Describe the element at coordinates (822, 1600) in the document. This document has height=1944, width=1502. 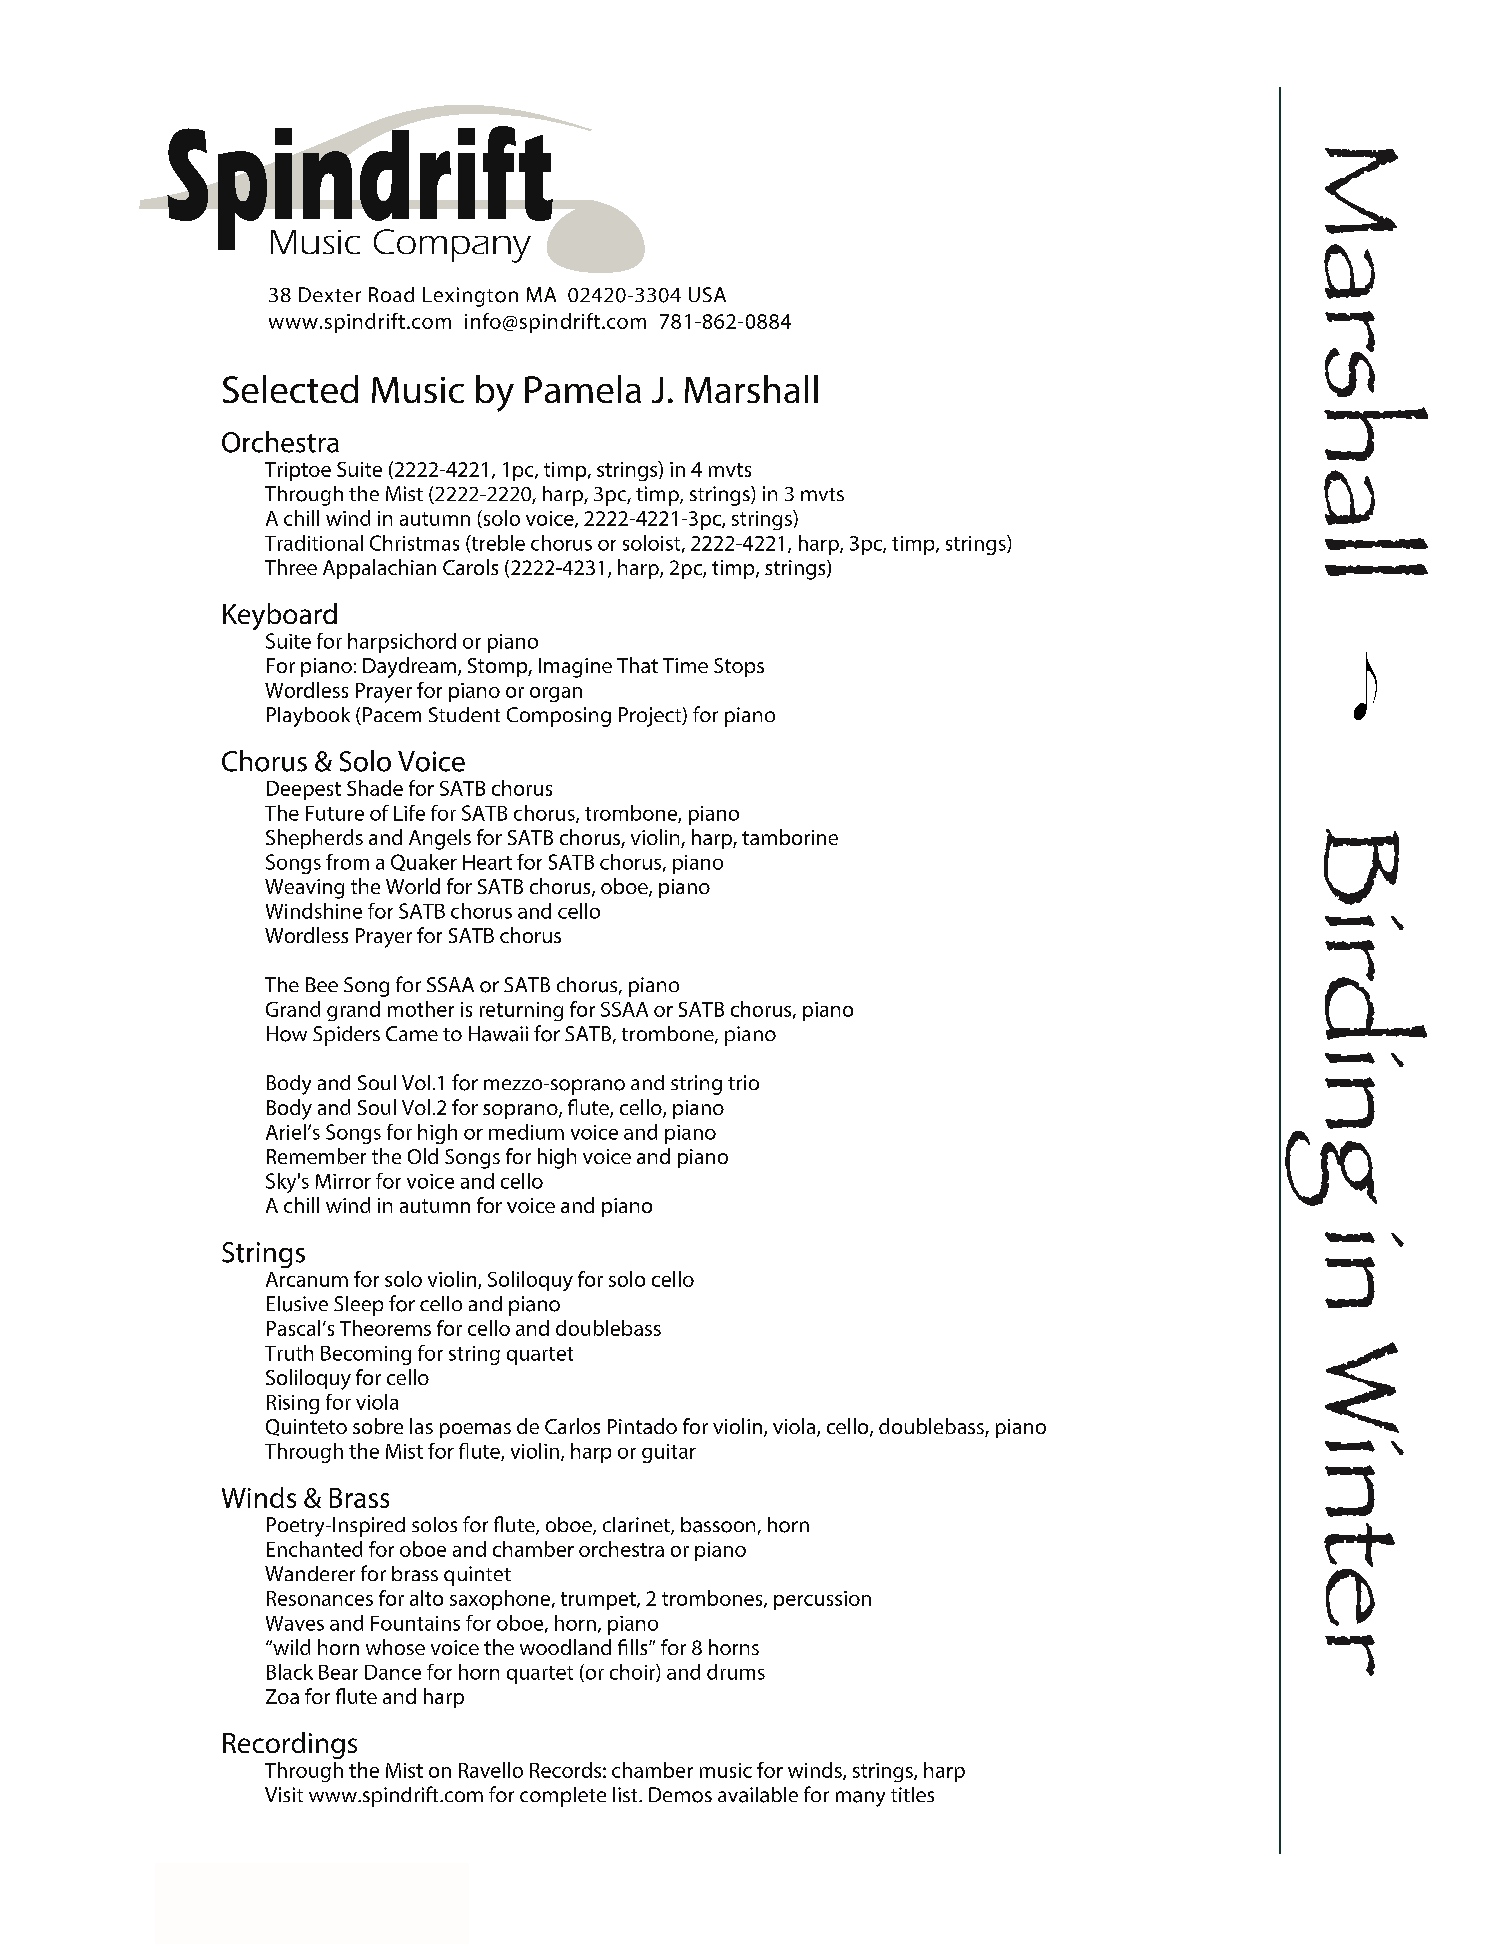
I see `percussion` at that location.
